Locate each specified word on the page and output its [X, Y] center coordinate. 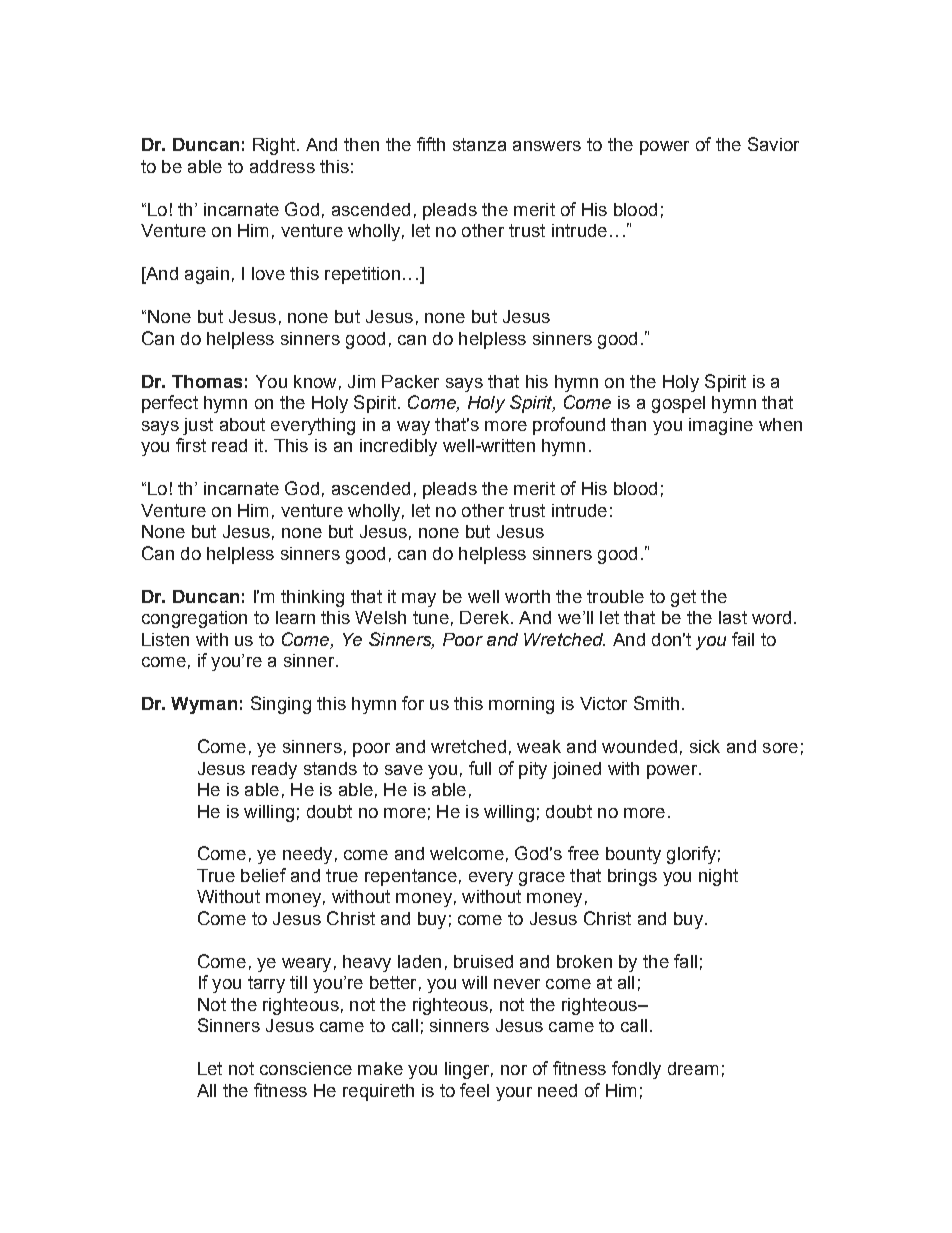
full [480, 768]
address [282, 166]
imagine [721, 426]
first [191, 445]
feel [474, 1090]
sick [705, 746]
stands [330, 768]
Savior [773, 144]
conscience [306, 1068]
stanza [479, 144]
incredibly [398, 447]
